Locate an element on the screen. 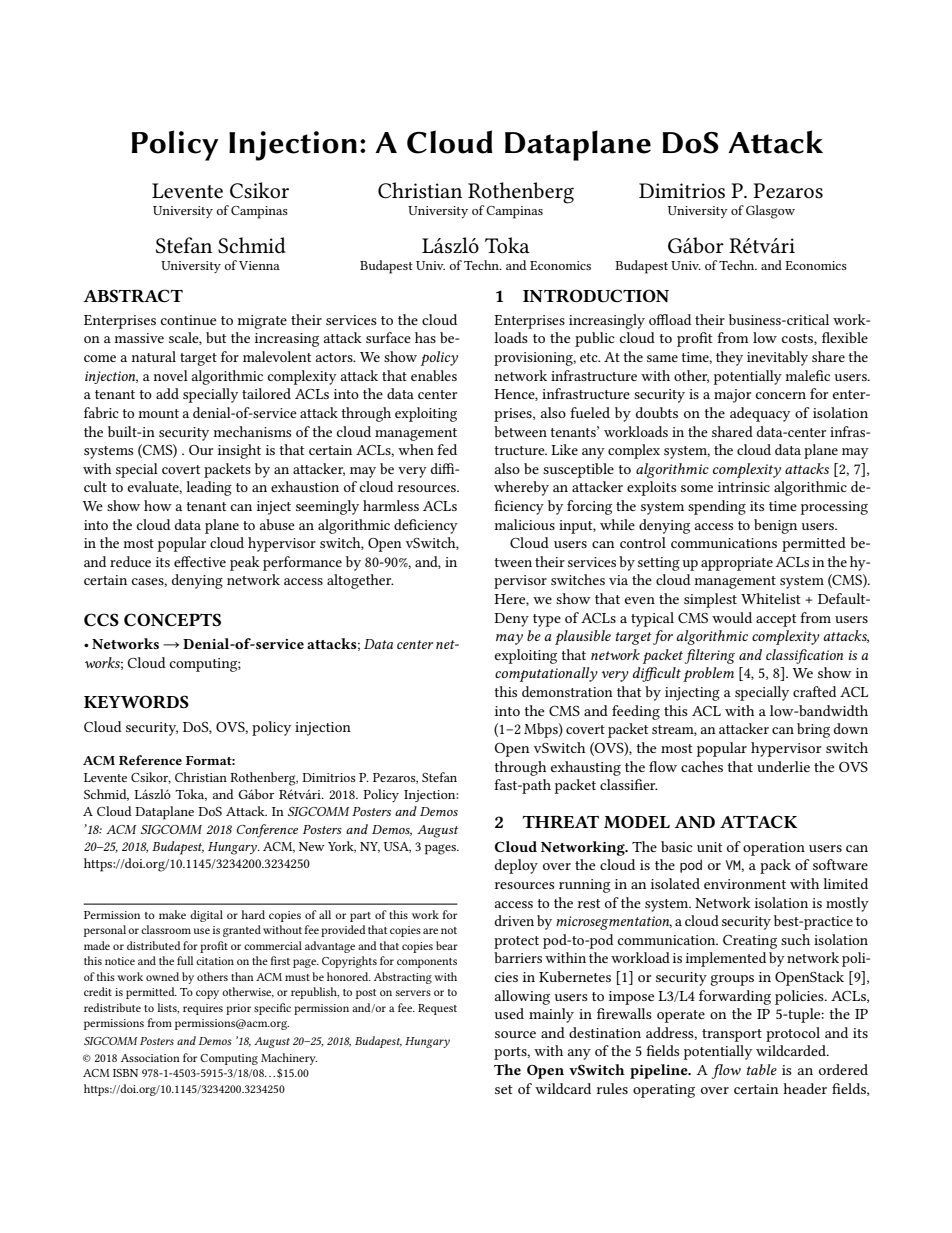  THREAT is located at coordinates (560, 822).
